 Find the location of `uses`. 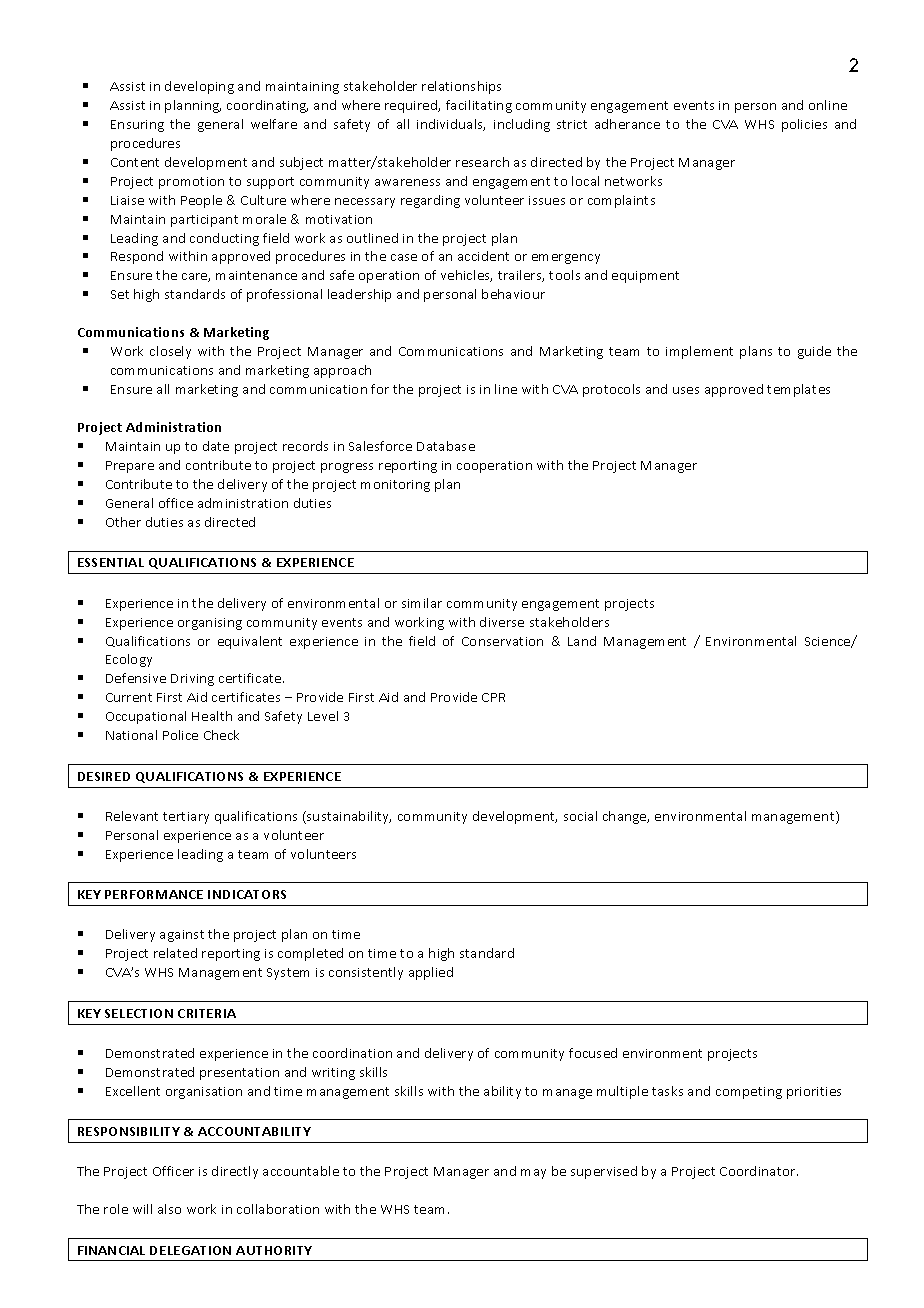

uses is located at coordinates (686, 390).
